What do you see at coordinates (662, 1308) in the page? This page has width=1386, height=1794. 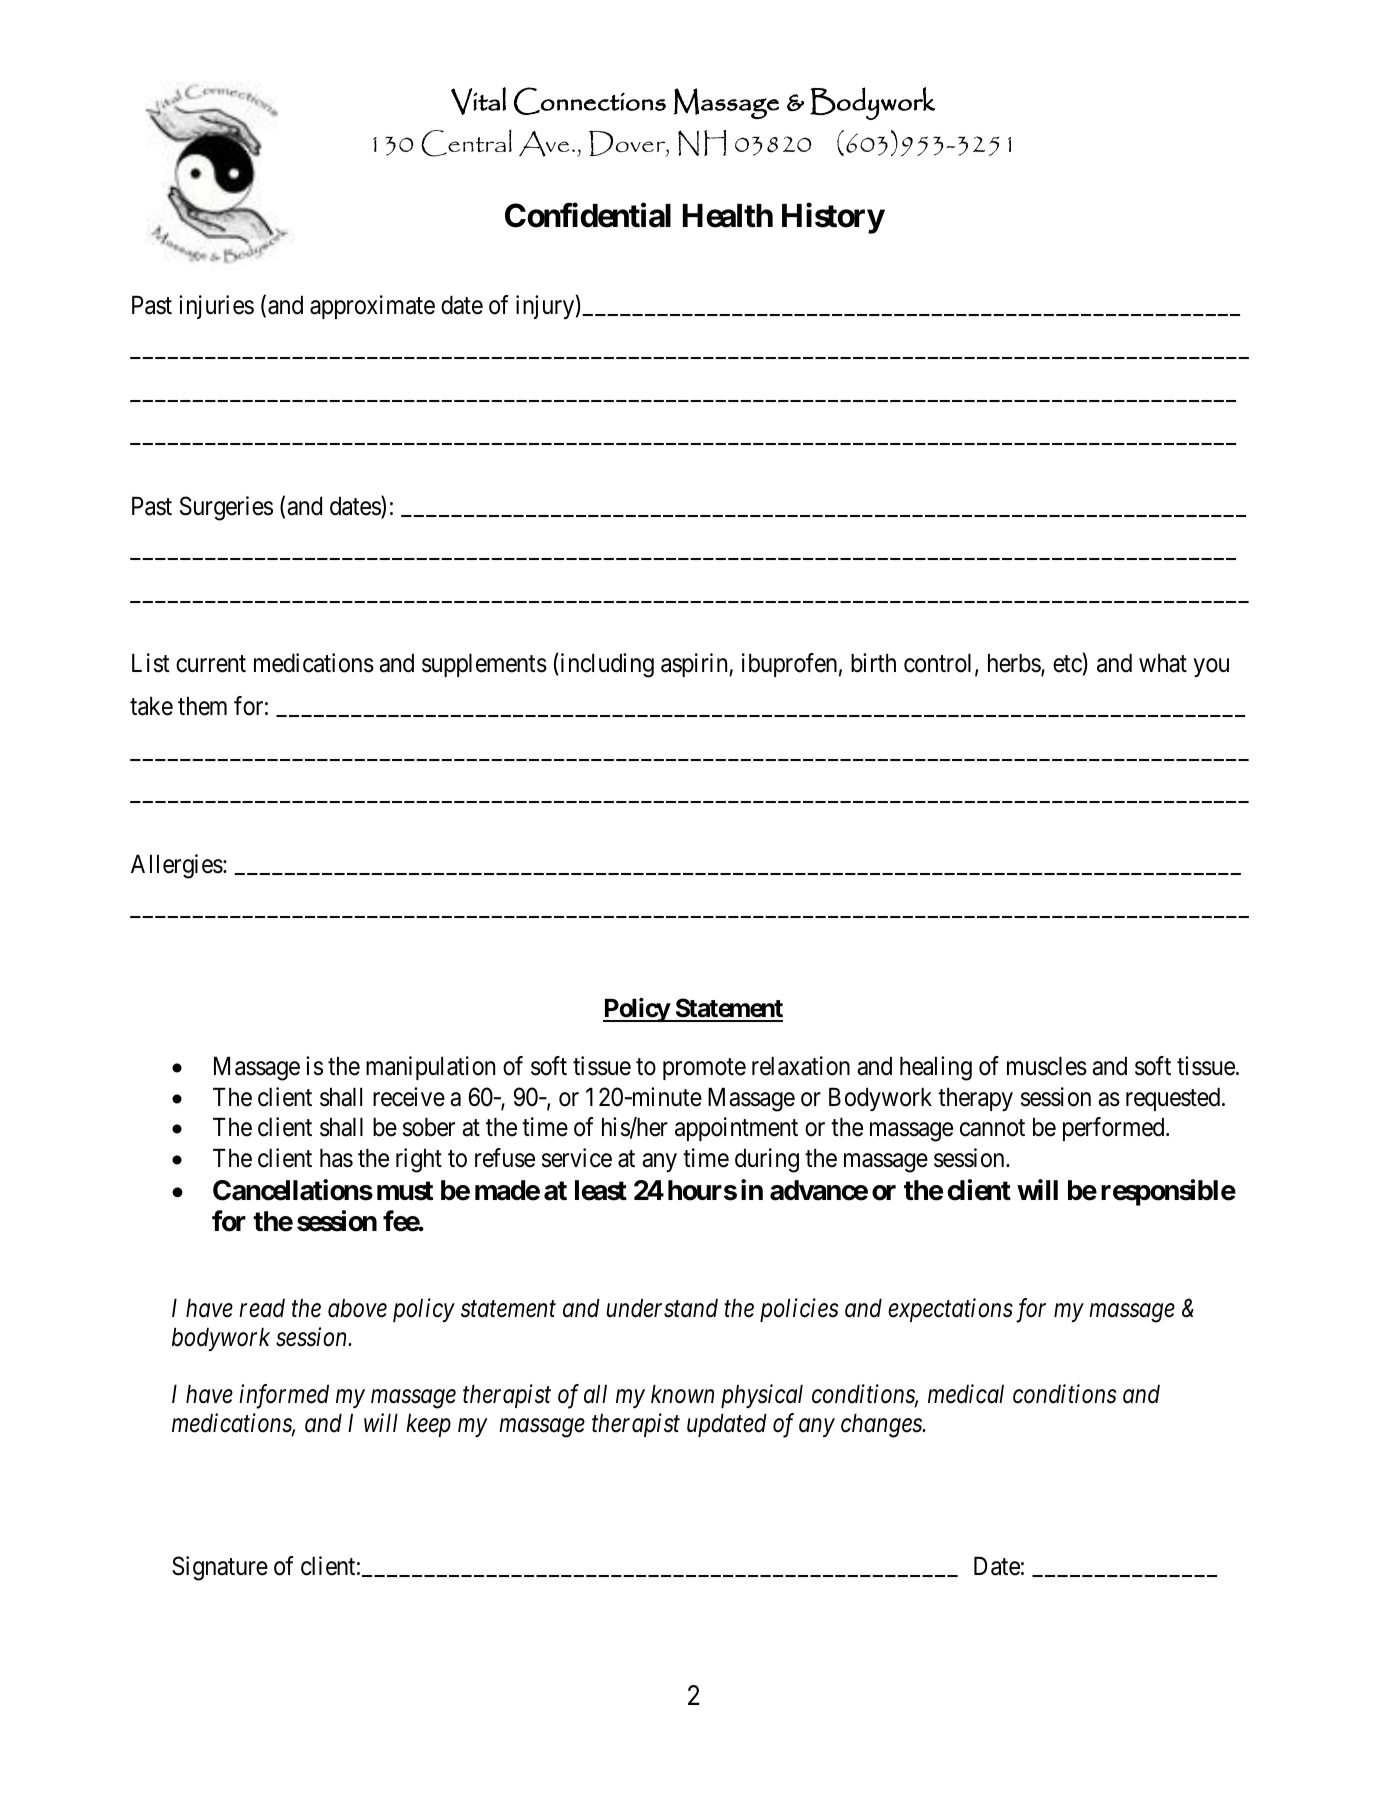 I see `understand` at bounding box center [662, 1308].
